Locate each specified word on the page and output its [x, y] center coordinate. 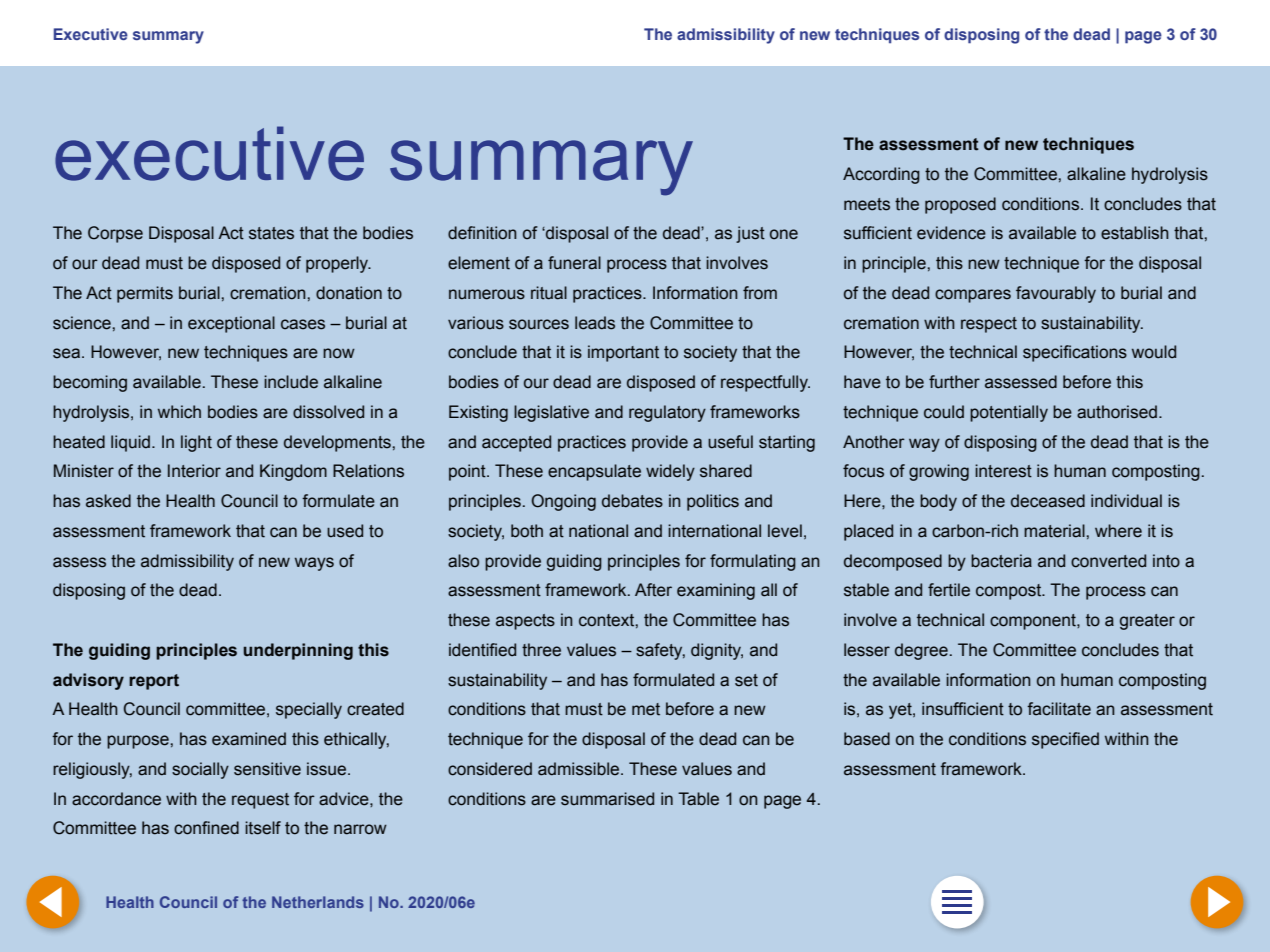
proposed [960, 205]
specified [1065, 740]
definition [482, 233]
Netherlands [318, 902]
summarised [607, 799]
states [271, 233]
